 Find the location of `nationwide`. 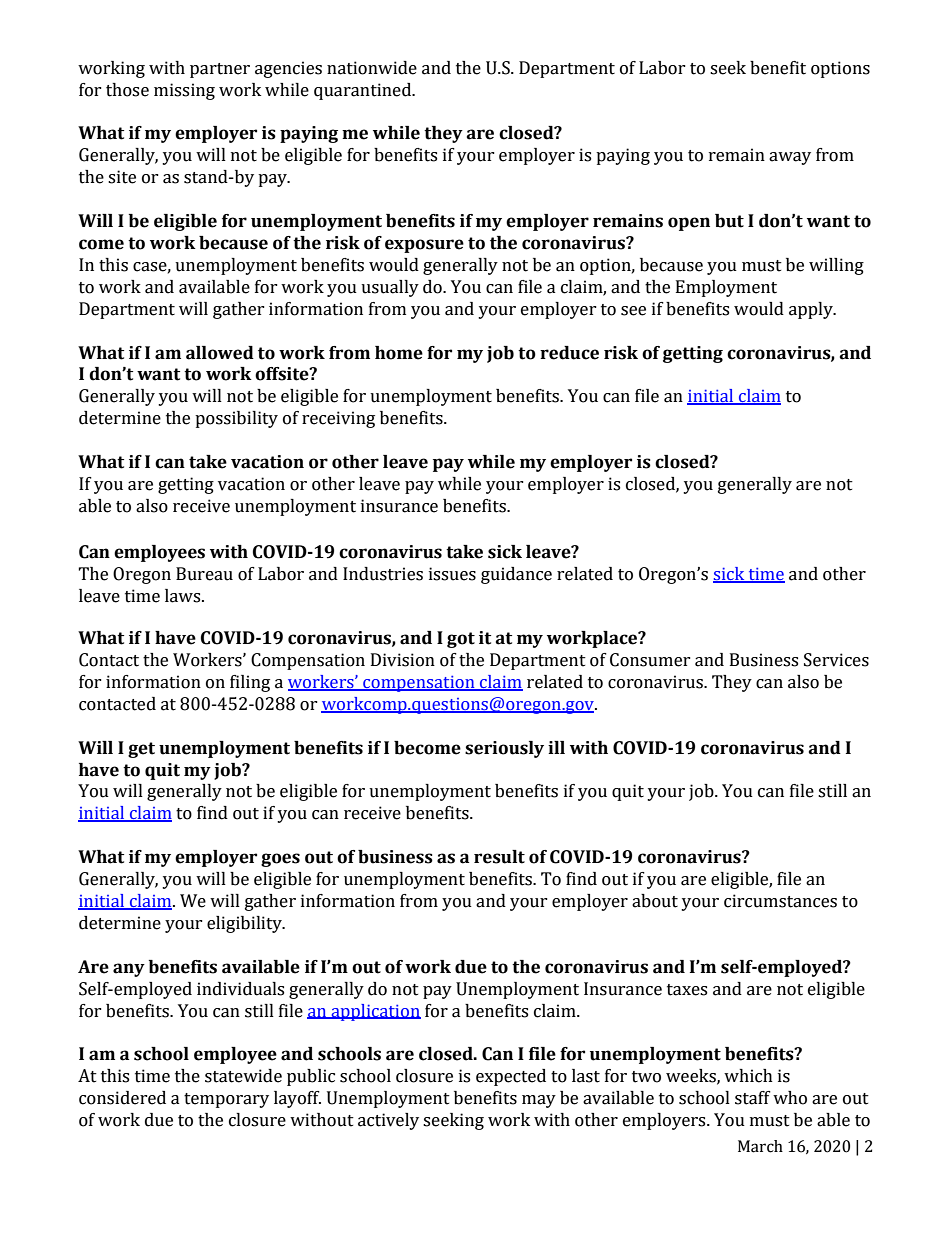

nationwide is located at coordinates (372, 68).
